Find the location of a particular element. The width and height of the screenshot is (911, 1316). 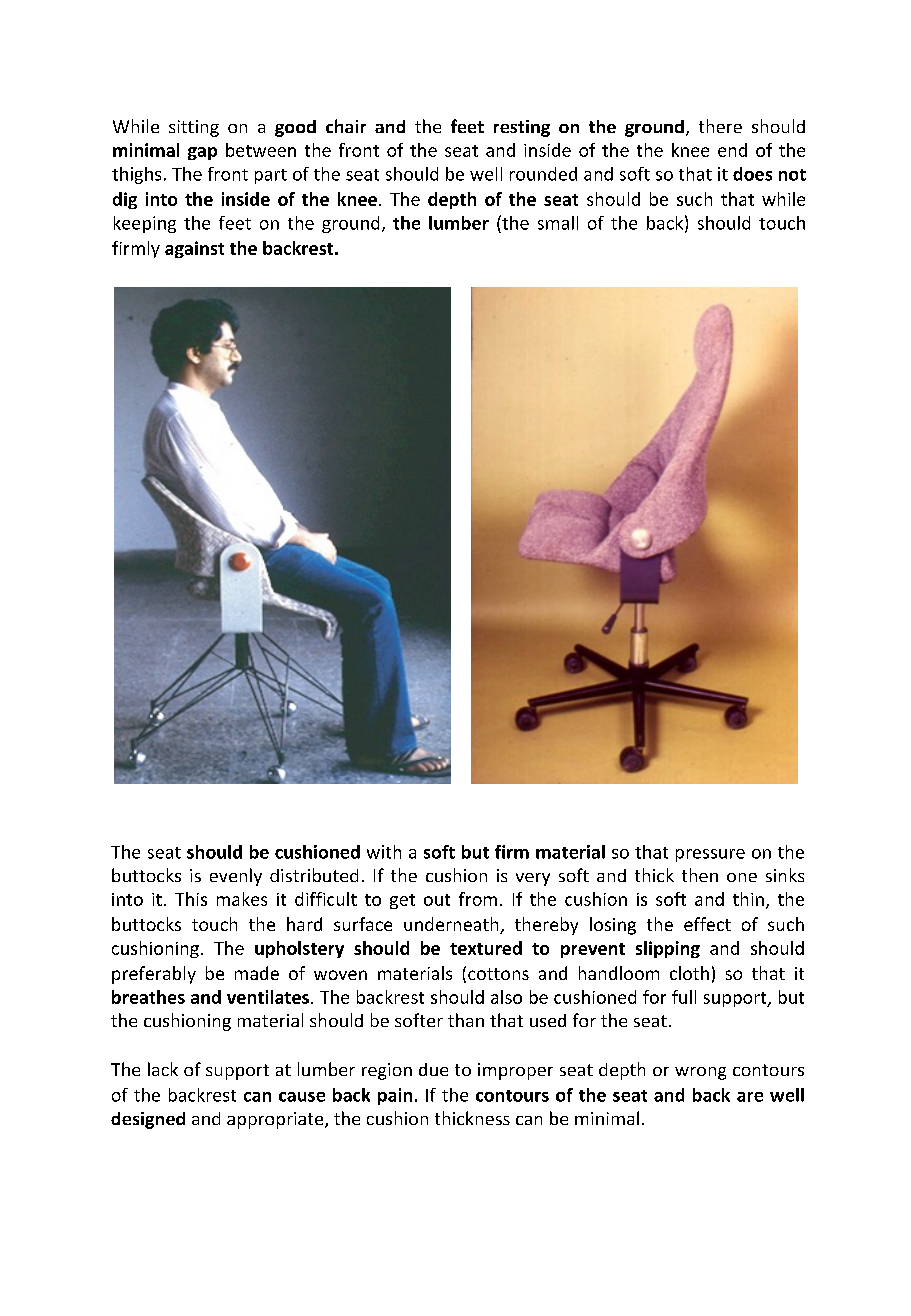

evenly is located at coordinates (236, 877).
